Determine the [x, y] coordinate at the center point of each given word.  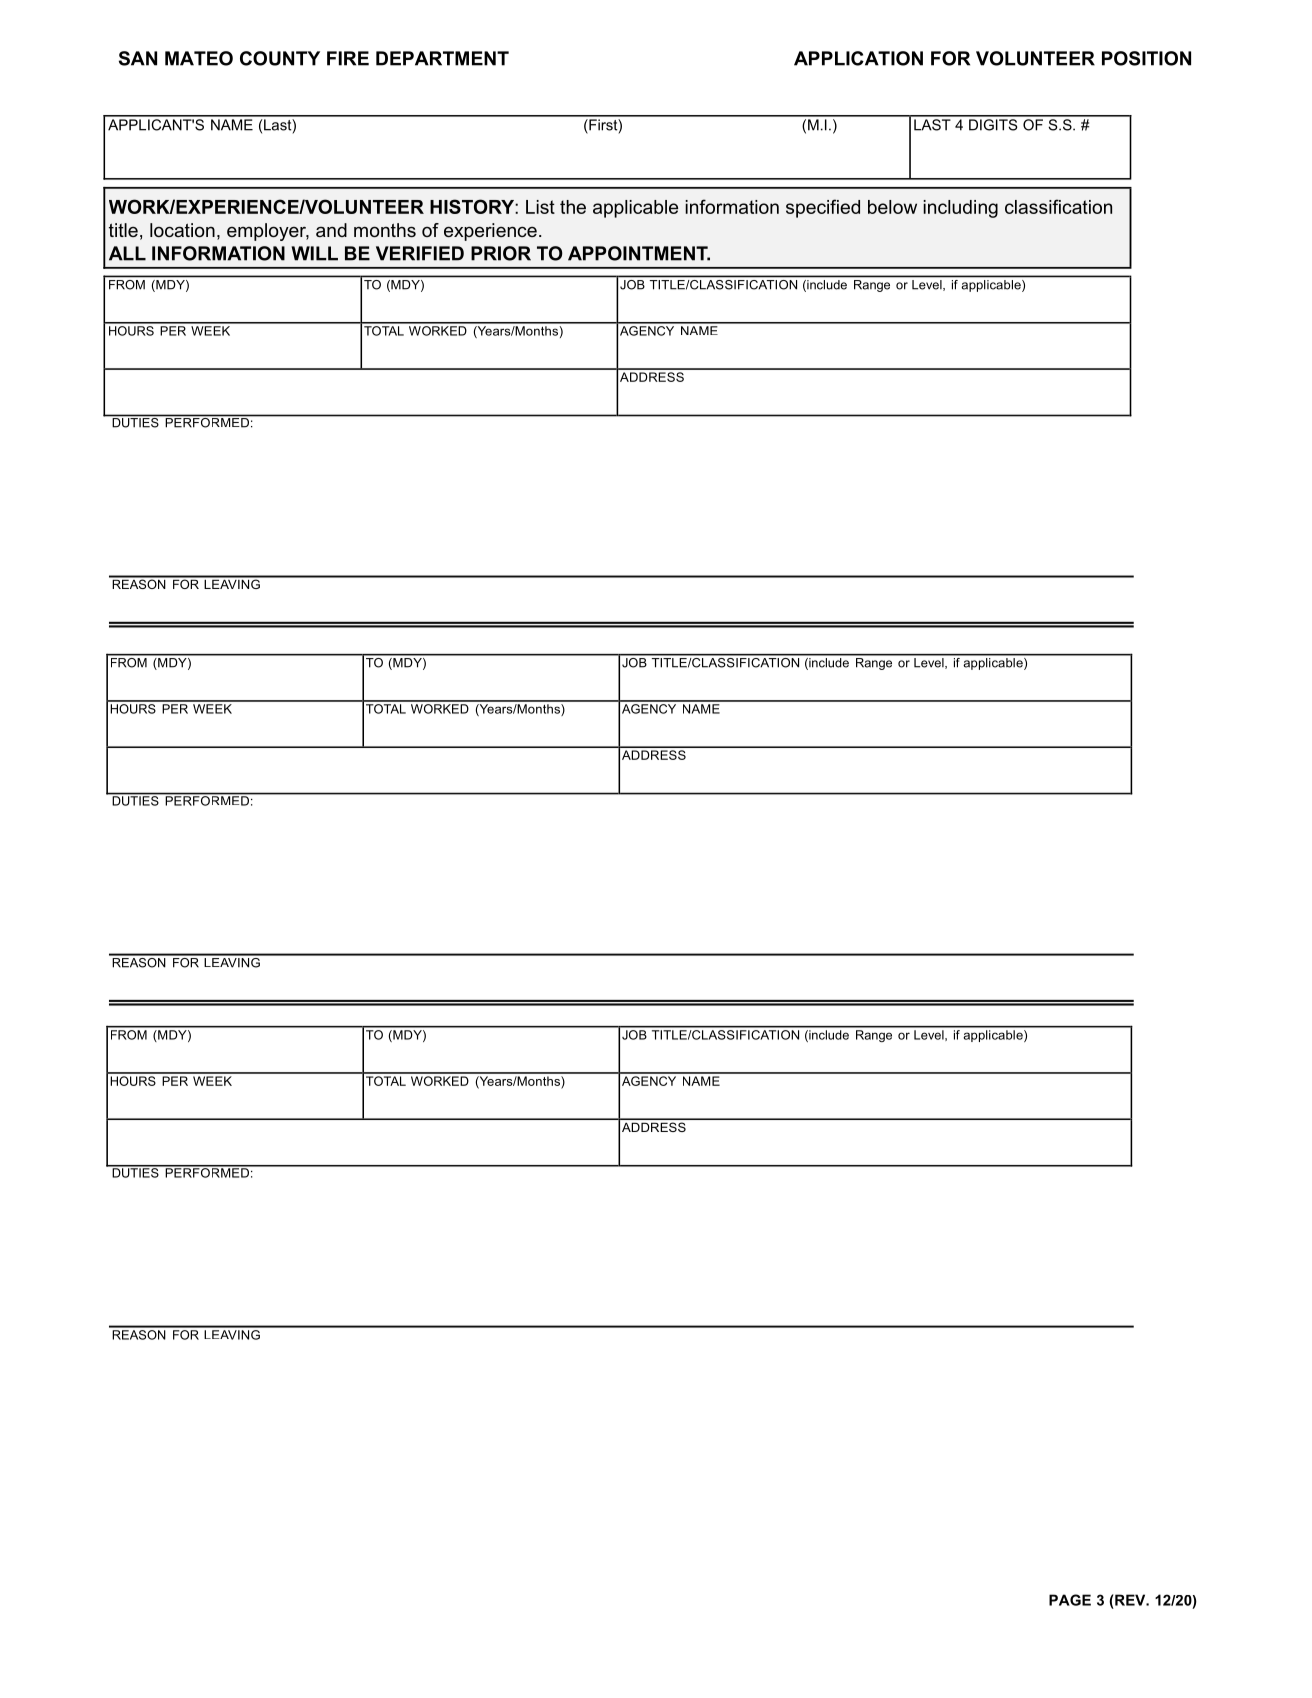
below [892, 207]
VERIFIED [420, 253]
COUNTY [280, 58]
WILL [314, 253]
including [960, 209]
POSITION [1146, 58]
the [573, 207]
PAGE [1070, 1600]
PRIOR [501, 253]
